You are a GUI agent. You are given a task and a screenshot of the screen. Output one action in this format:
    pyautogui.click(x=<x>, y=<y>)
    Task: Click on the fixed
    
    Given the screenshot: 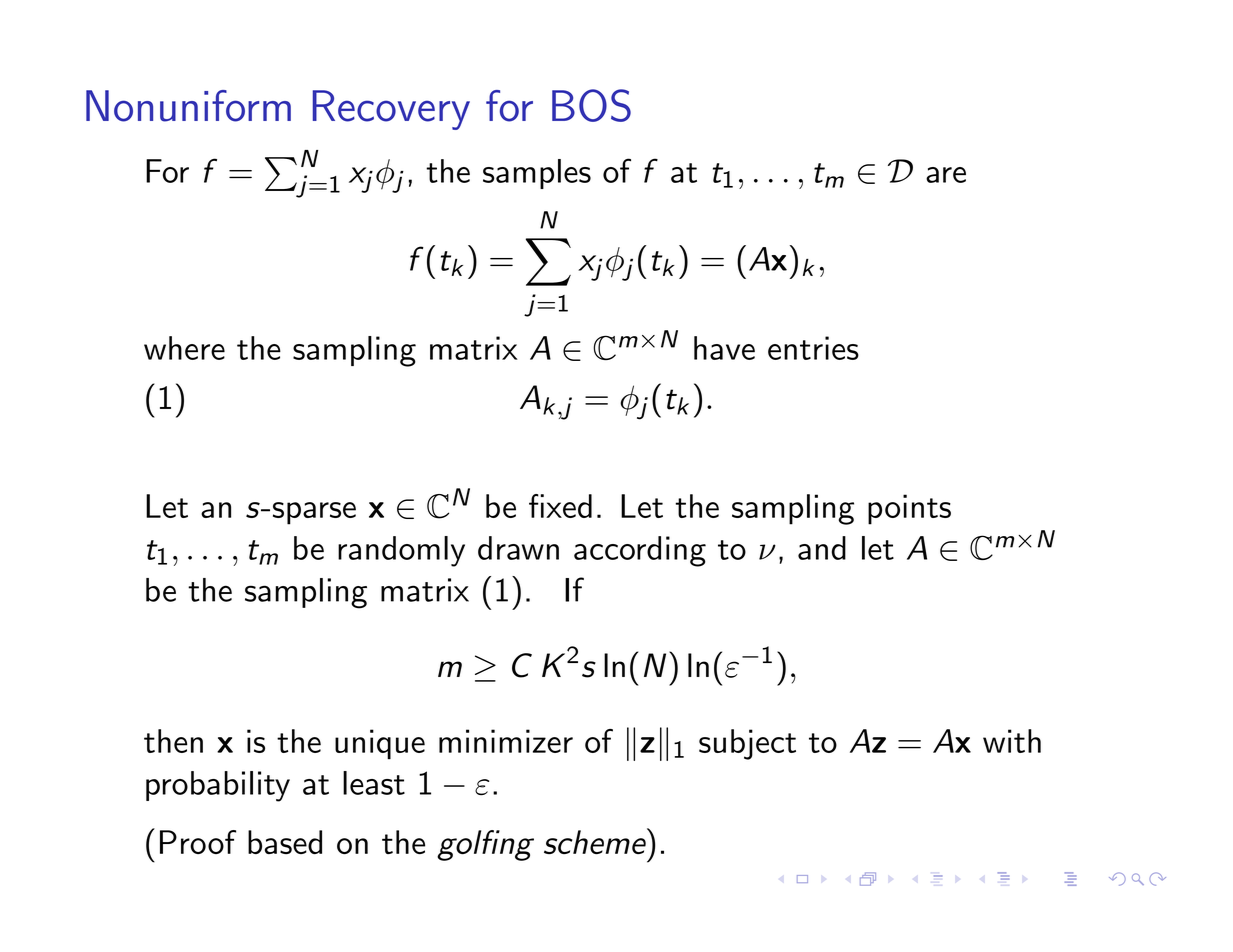 What is the action you would take?
    pyautogui.click(x=560, y=506)
